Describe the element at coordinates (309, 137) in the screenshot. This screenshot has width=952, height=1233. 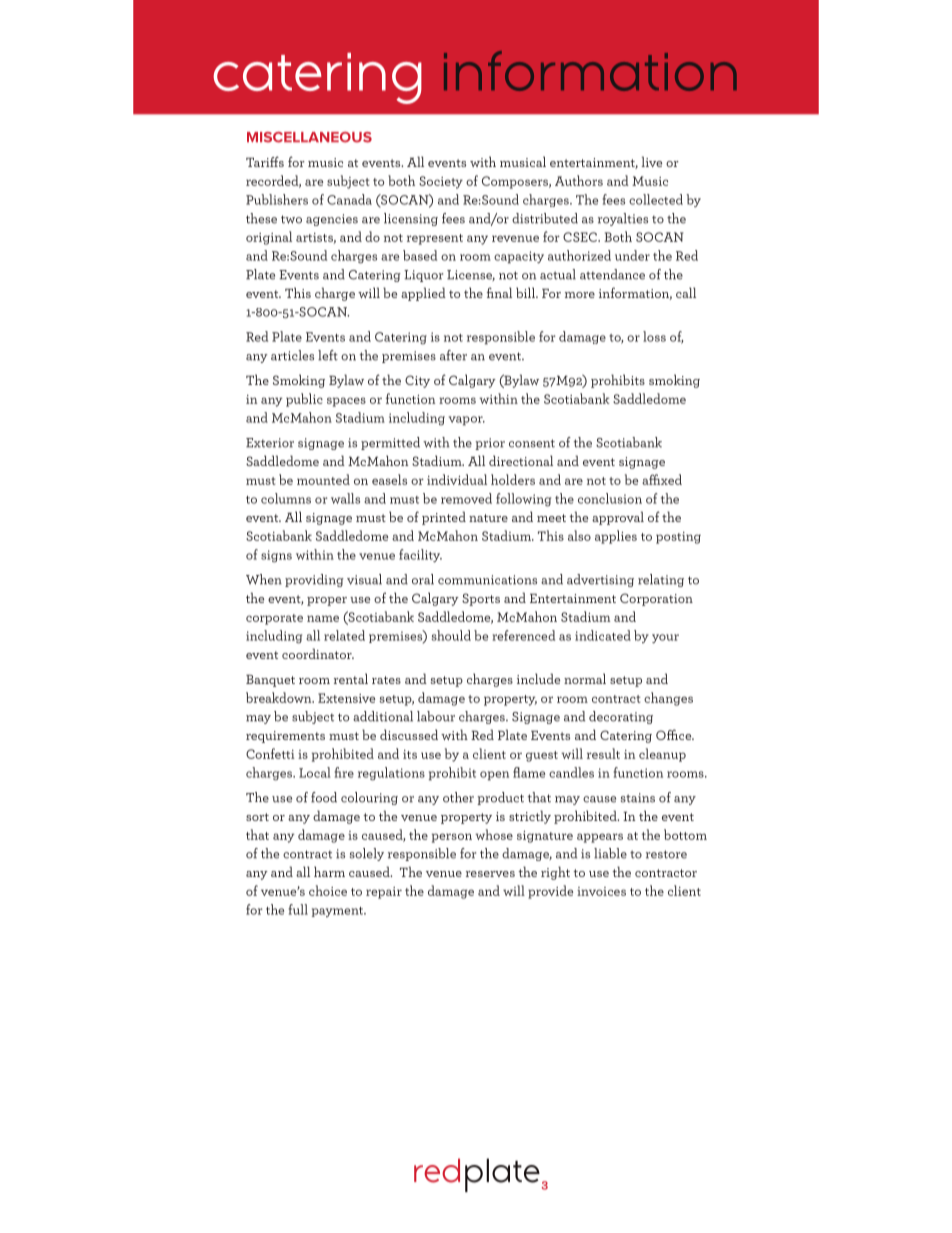
I see `MISCELLANEOUS` at that location.
